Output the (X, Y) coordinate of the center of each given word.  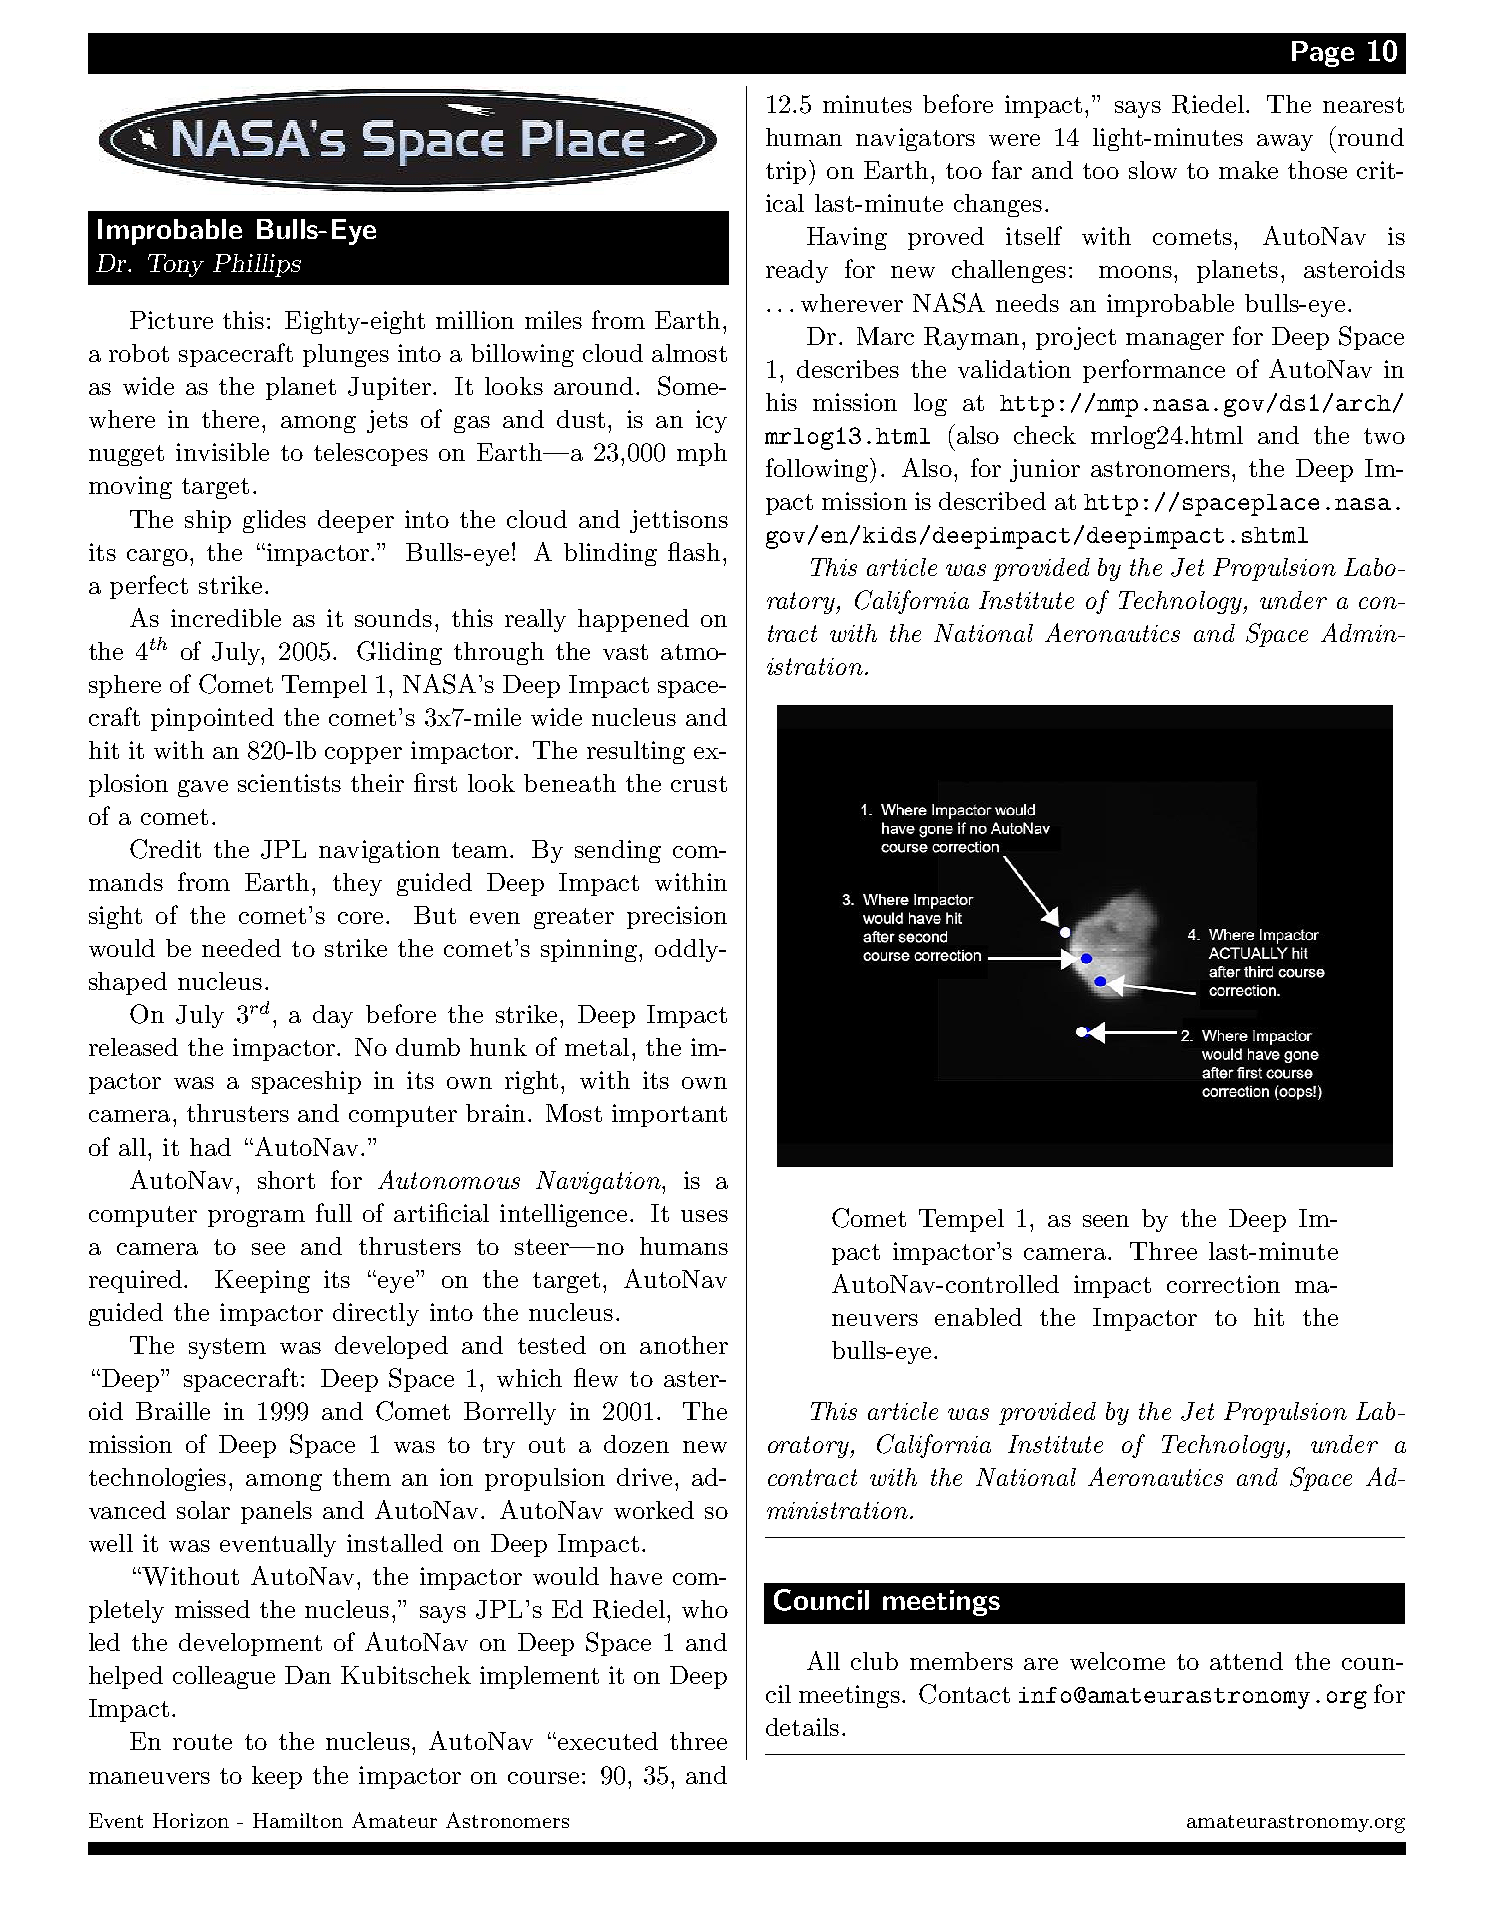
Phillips (257, 265)
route (202, 1742)
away (1285, 142)
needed (241, 948)
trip (786, 172)
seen (1106, 1221)
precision (677, 917)
